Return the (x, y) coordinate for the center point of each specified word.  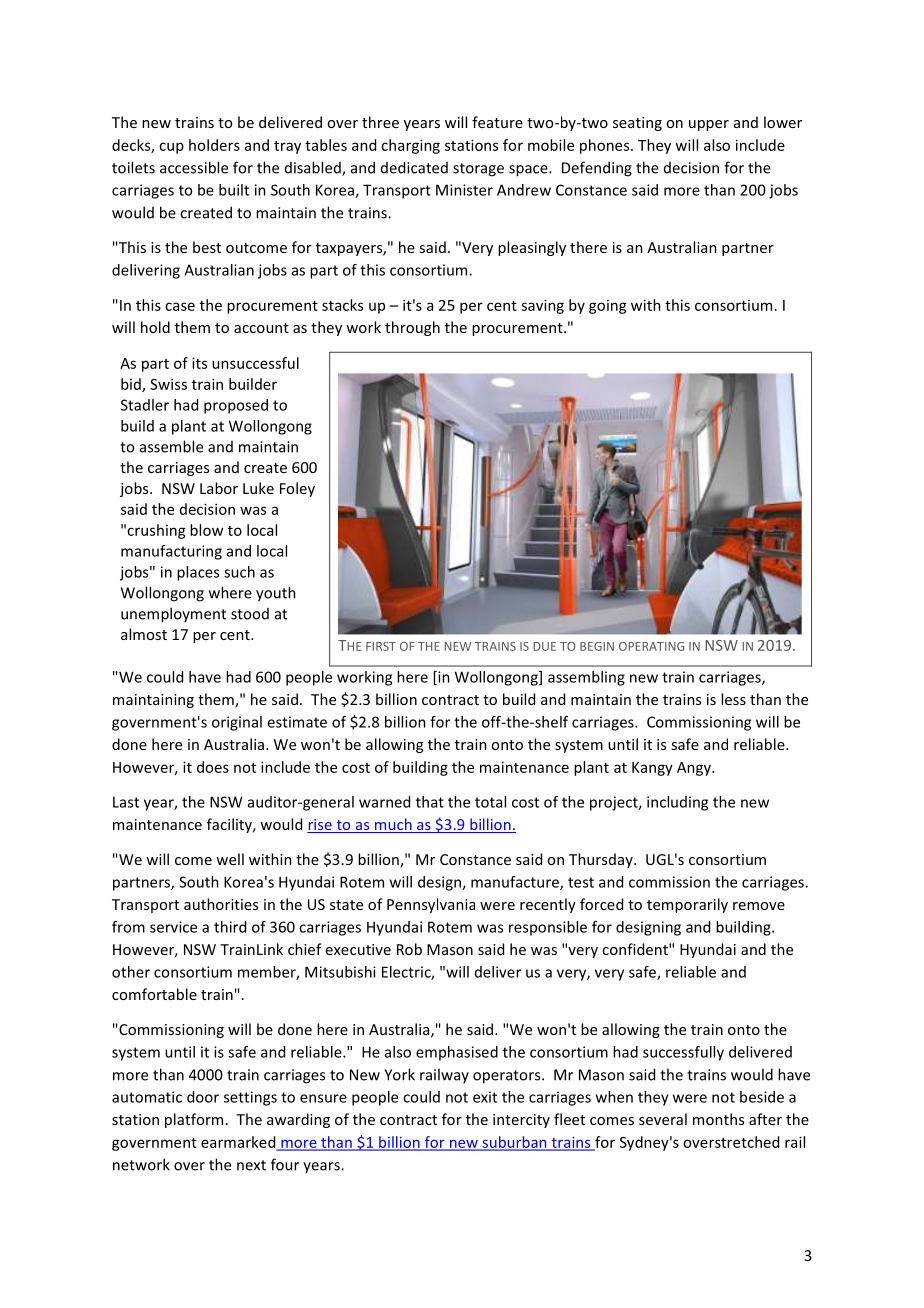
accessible (194, 167)
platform (194, 1120)
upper (709, 125)
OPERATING (651, 646)
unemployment (173, 615)
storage (478, 170)
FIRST (381, 646)
